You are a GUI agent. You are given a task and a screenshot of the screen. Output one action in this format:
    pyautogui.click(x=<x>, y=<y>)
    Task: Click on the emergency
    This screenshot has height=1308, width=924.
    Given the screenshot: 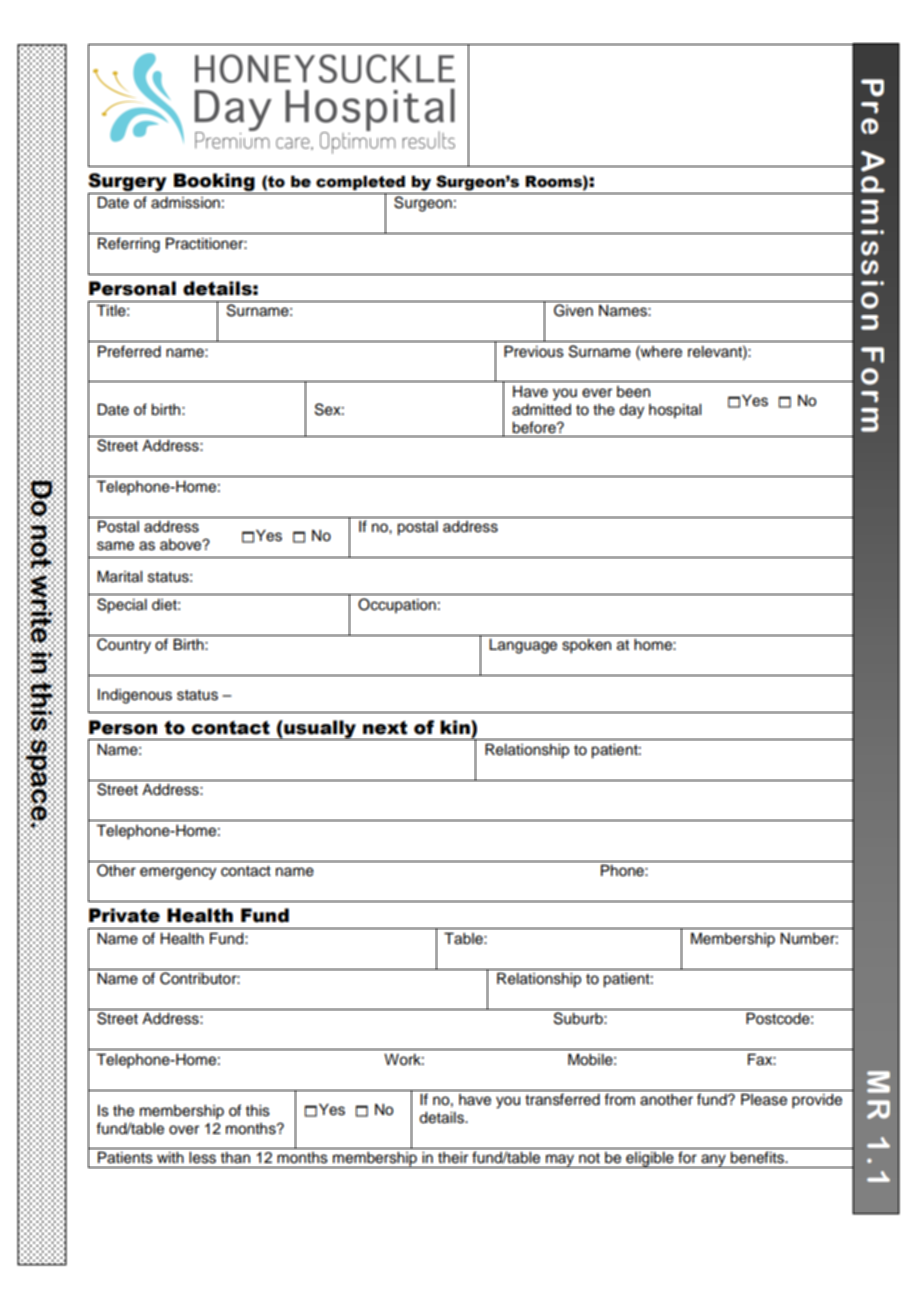 What is the action you would take?
    pyautogui.click(x=178, y=873)
